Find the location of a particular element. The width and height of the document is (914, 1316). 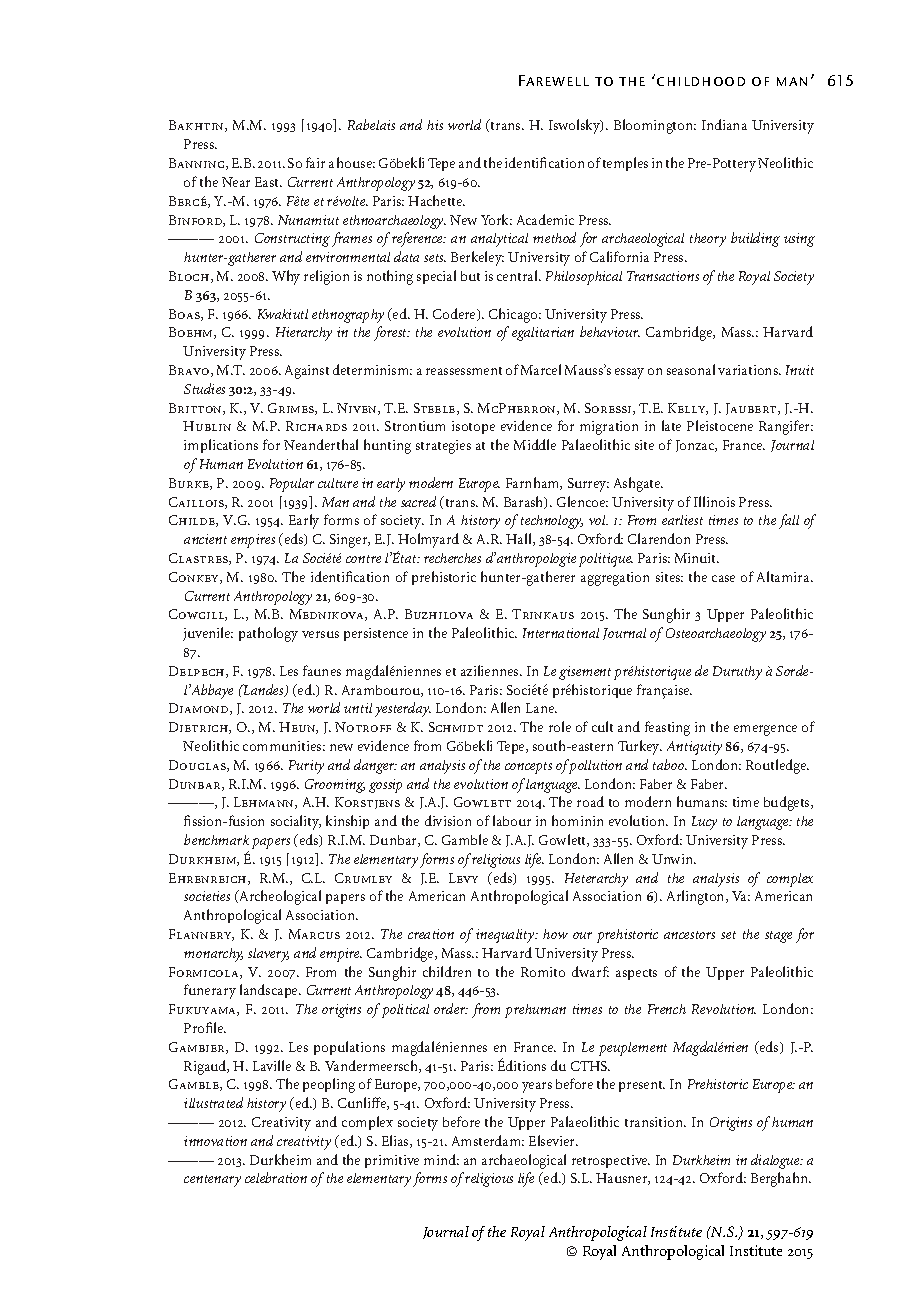

fair is located at coordinates (315, 162).
